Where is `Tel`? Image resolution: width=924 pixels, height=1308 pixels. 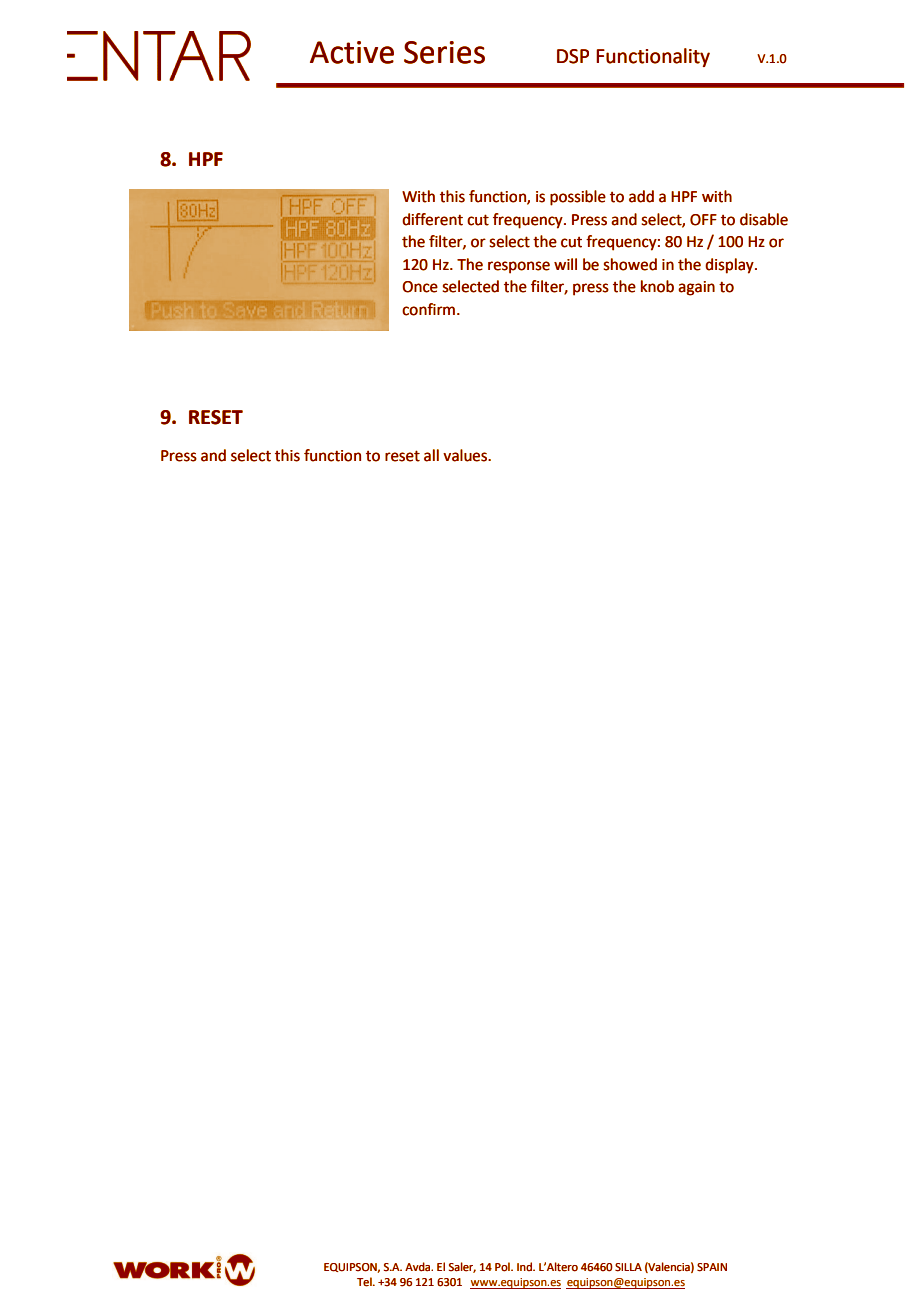 Tel is located at coordinates (365, 1282).
